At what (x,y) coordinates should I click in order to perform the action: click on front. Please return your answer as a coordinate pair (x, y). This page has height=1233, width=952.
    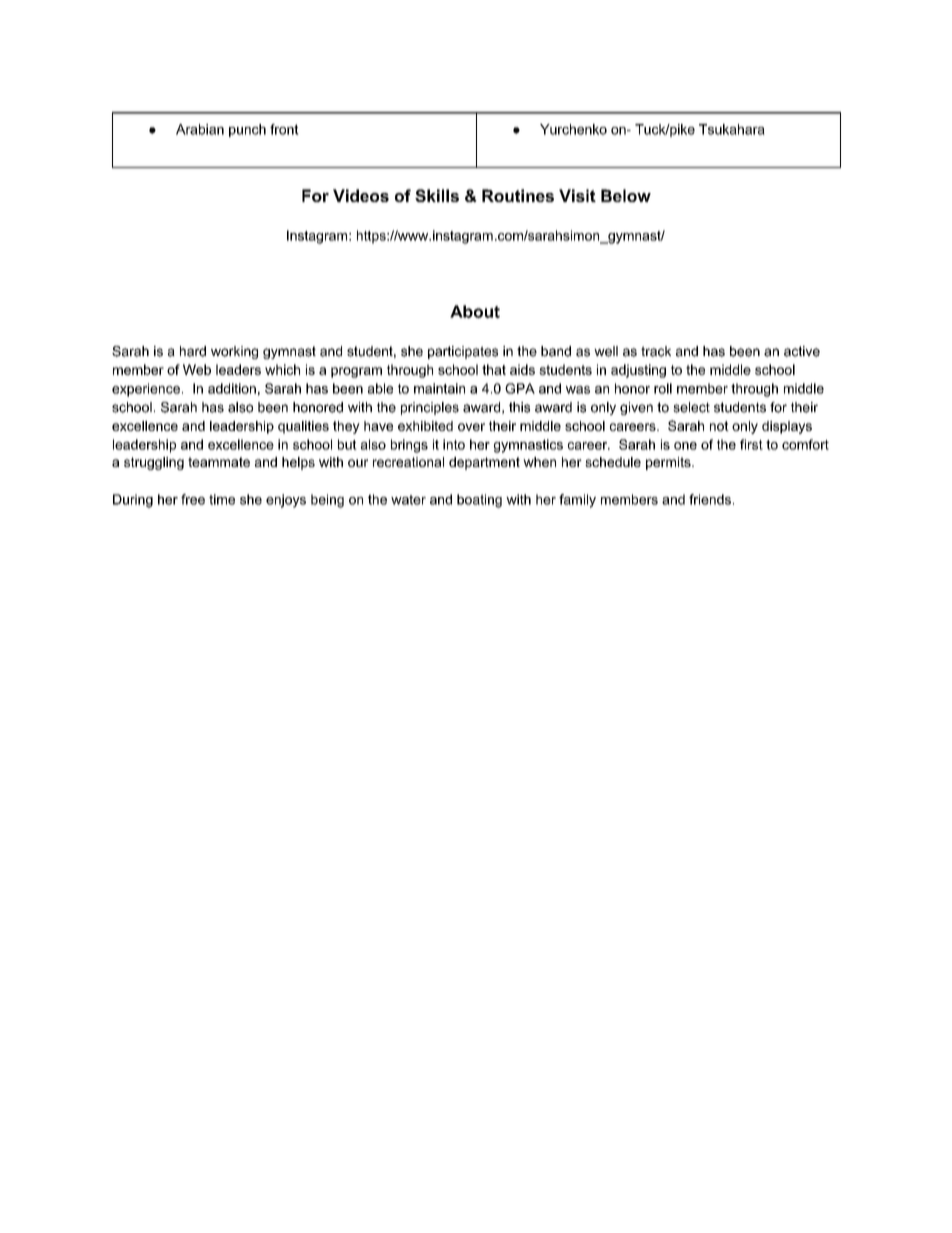
    Looking at the image, I should click on (284, 129).
